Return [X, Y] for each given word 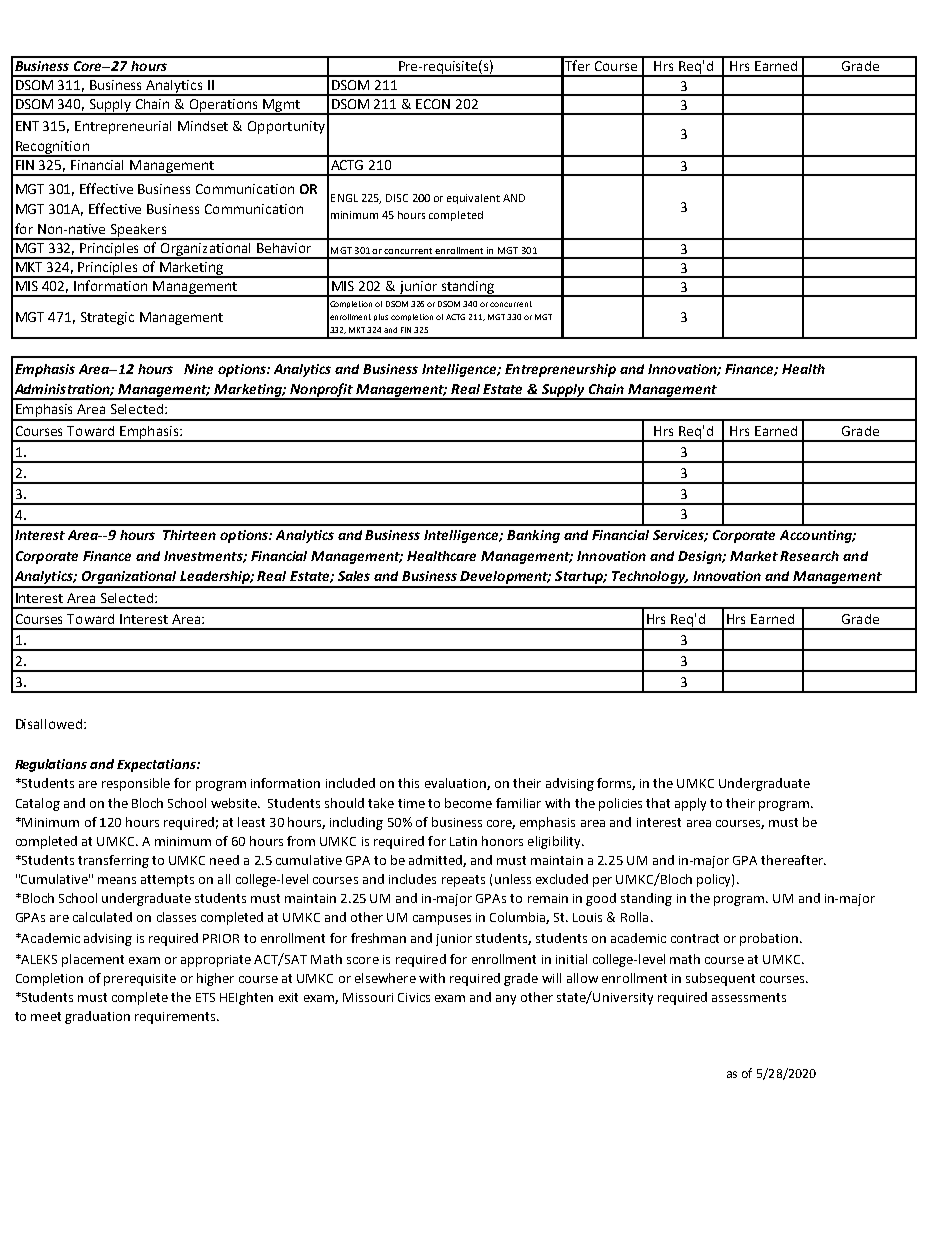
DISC [397, 198]
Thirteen [189, 535]
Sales [354, 576]
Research [809, 556]
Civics [414, 997]
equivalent [473, 199]
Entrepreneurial [123, 127]
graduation [97, 1017]
